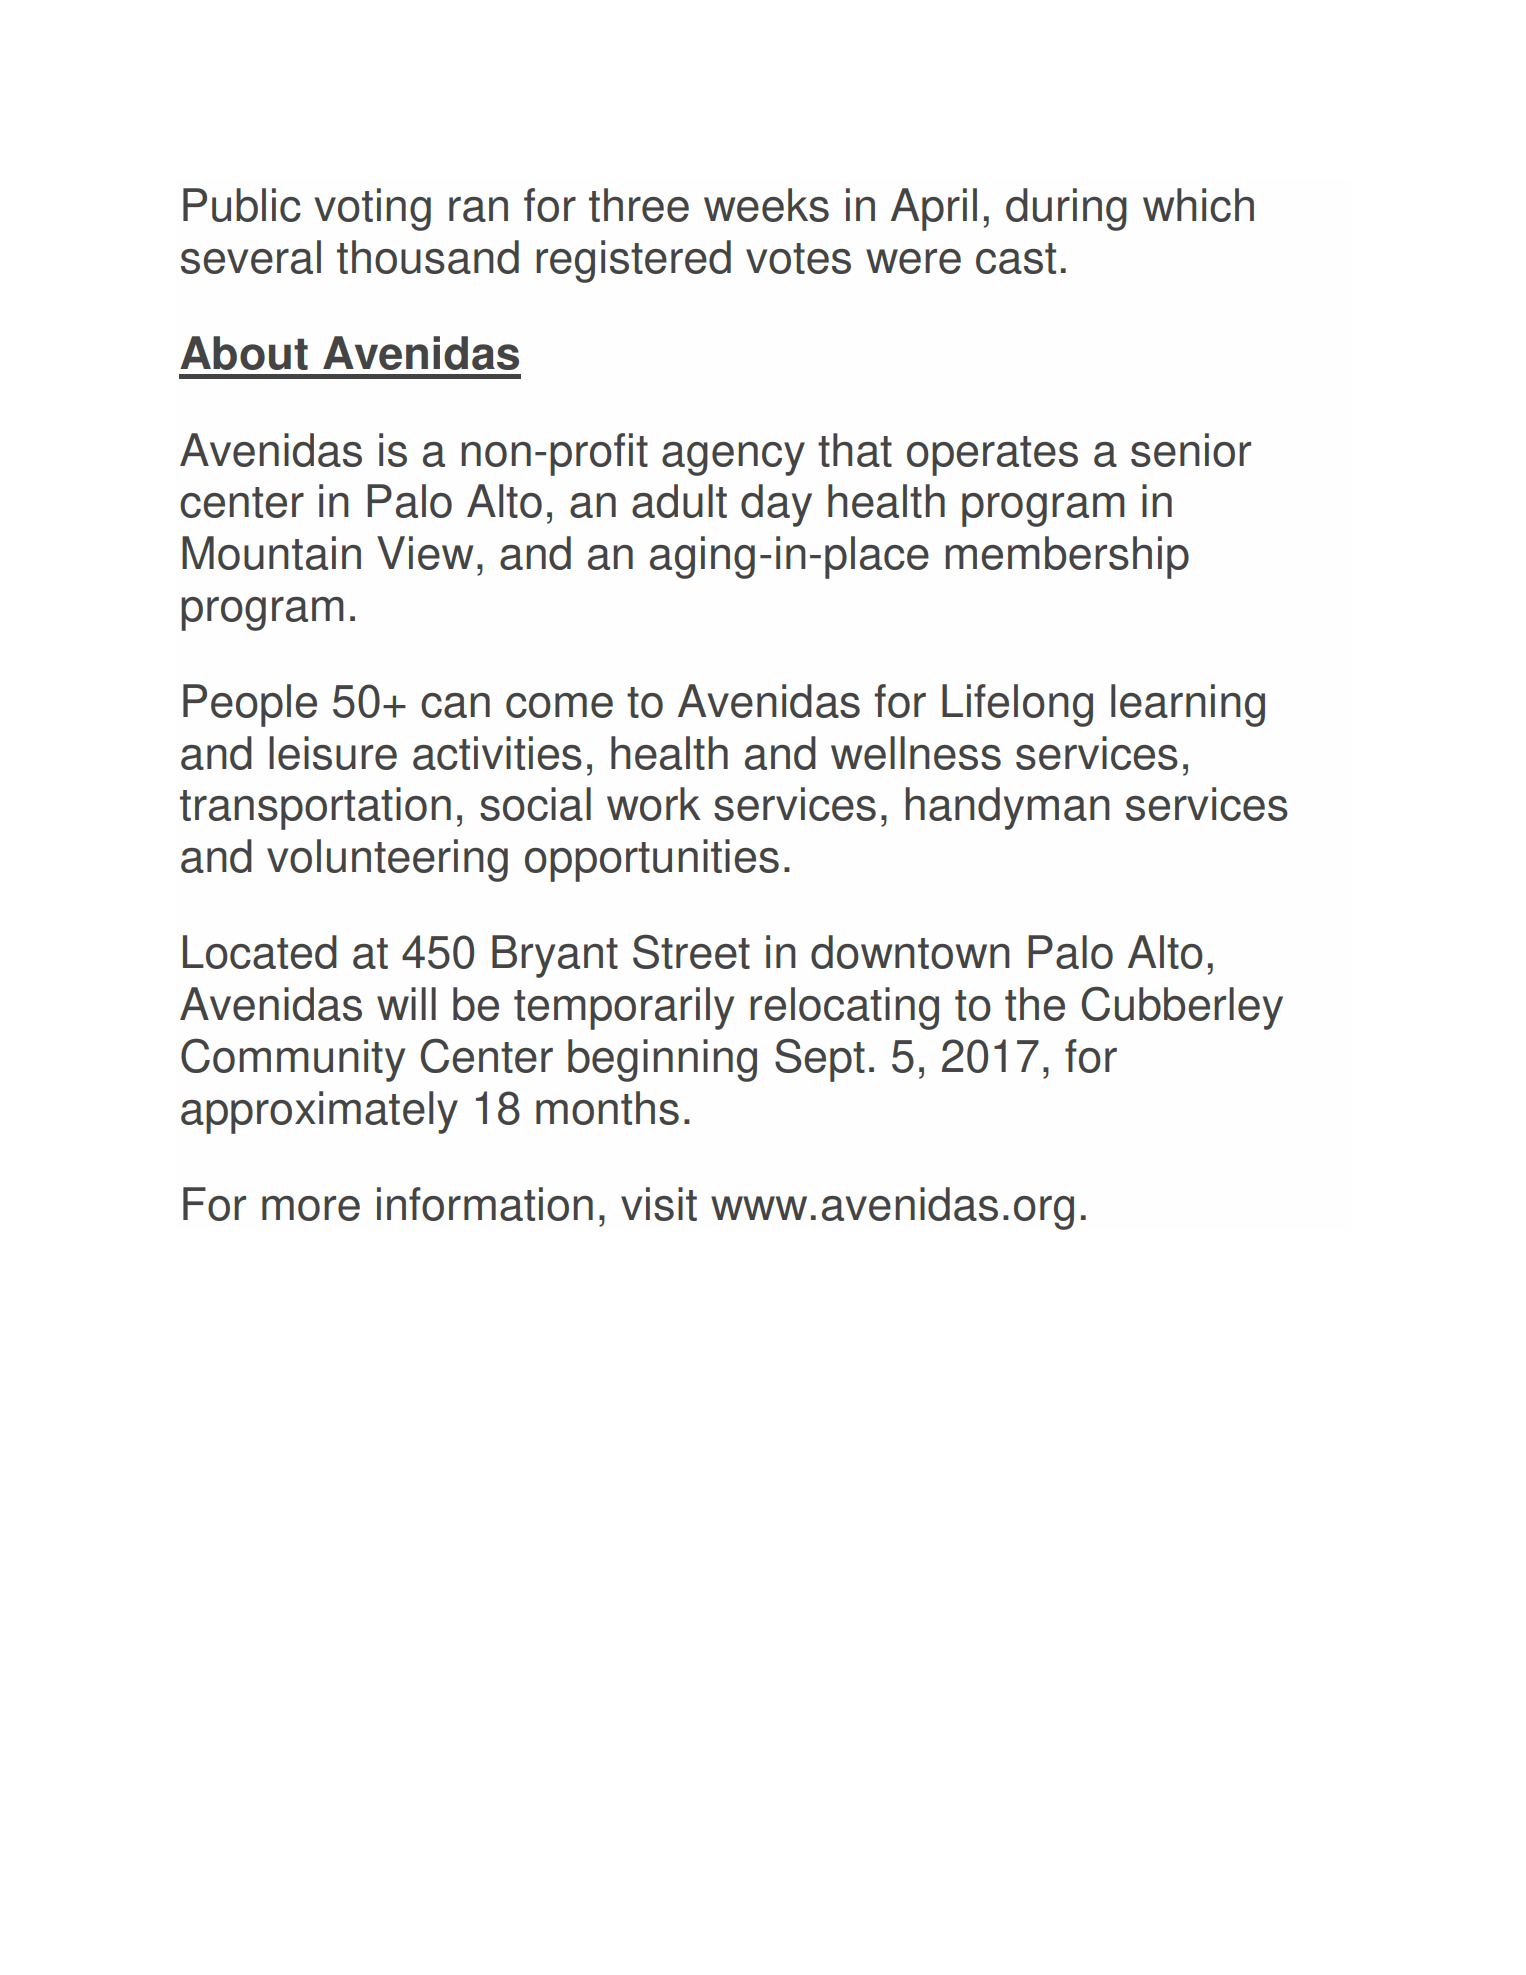  I want to click on voting, so click(372, 209).
